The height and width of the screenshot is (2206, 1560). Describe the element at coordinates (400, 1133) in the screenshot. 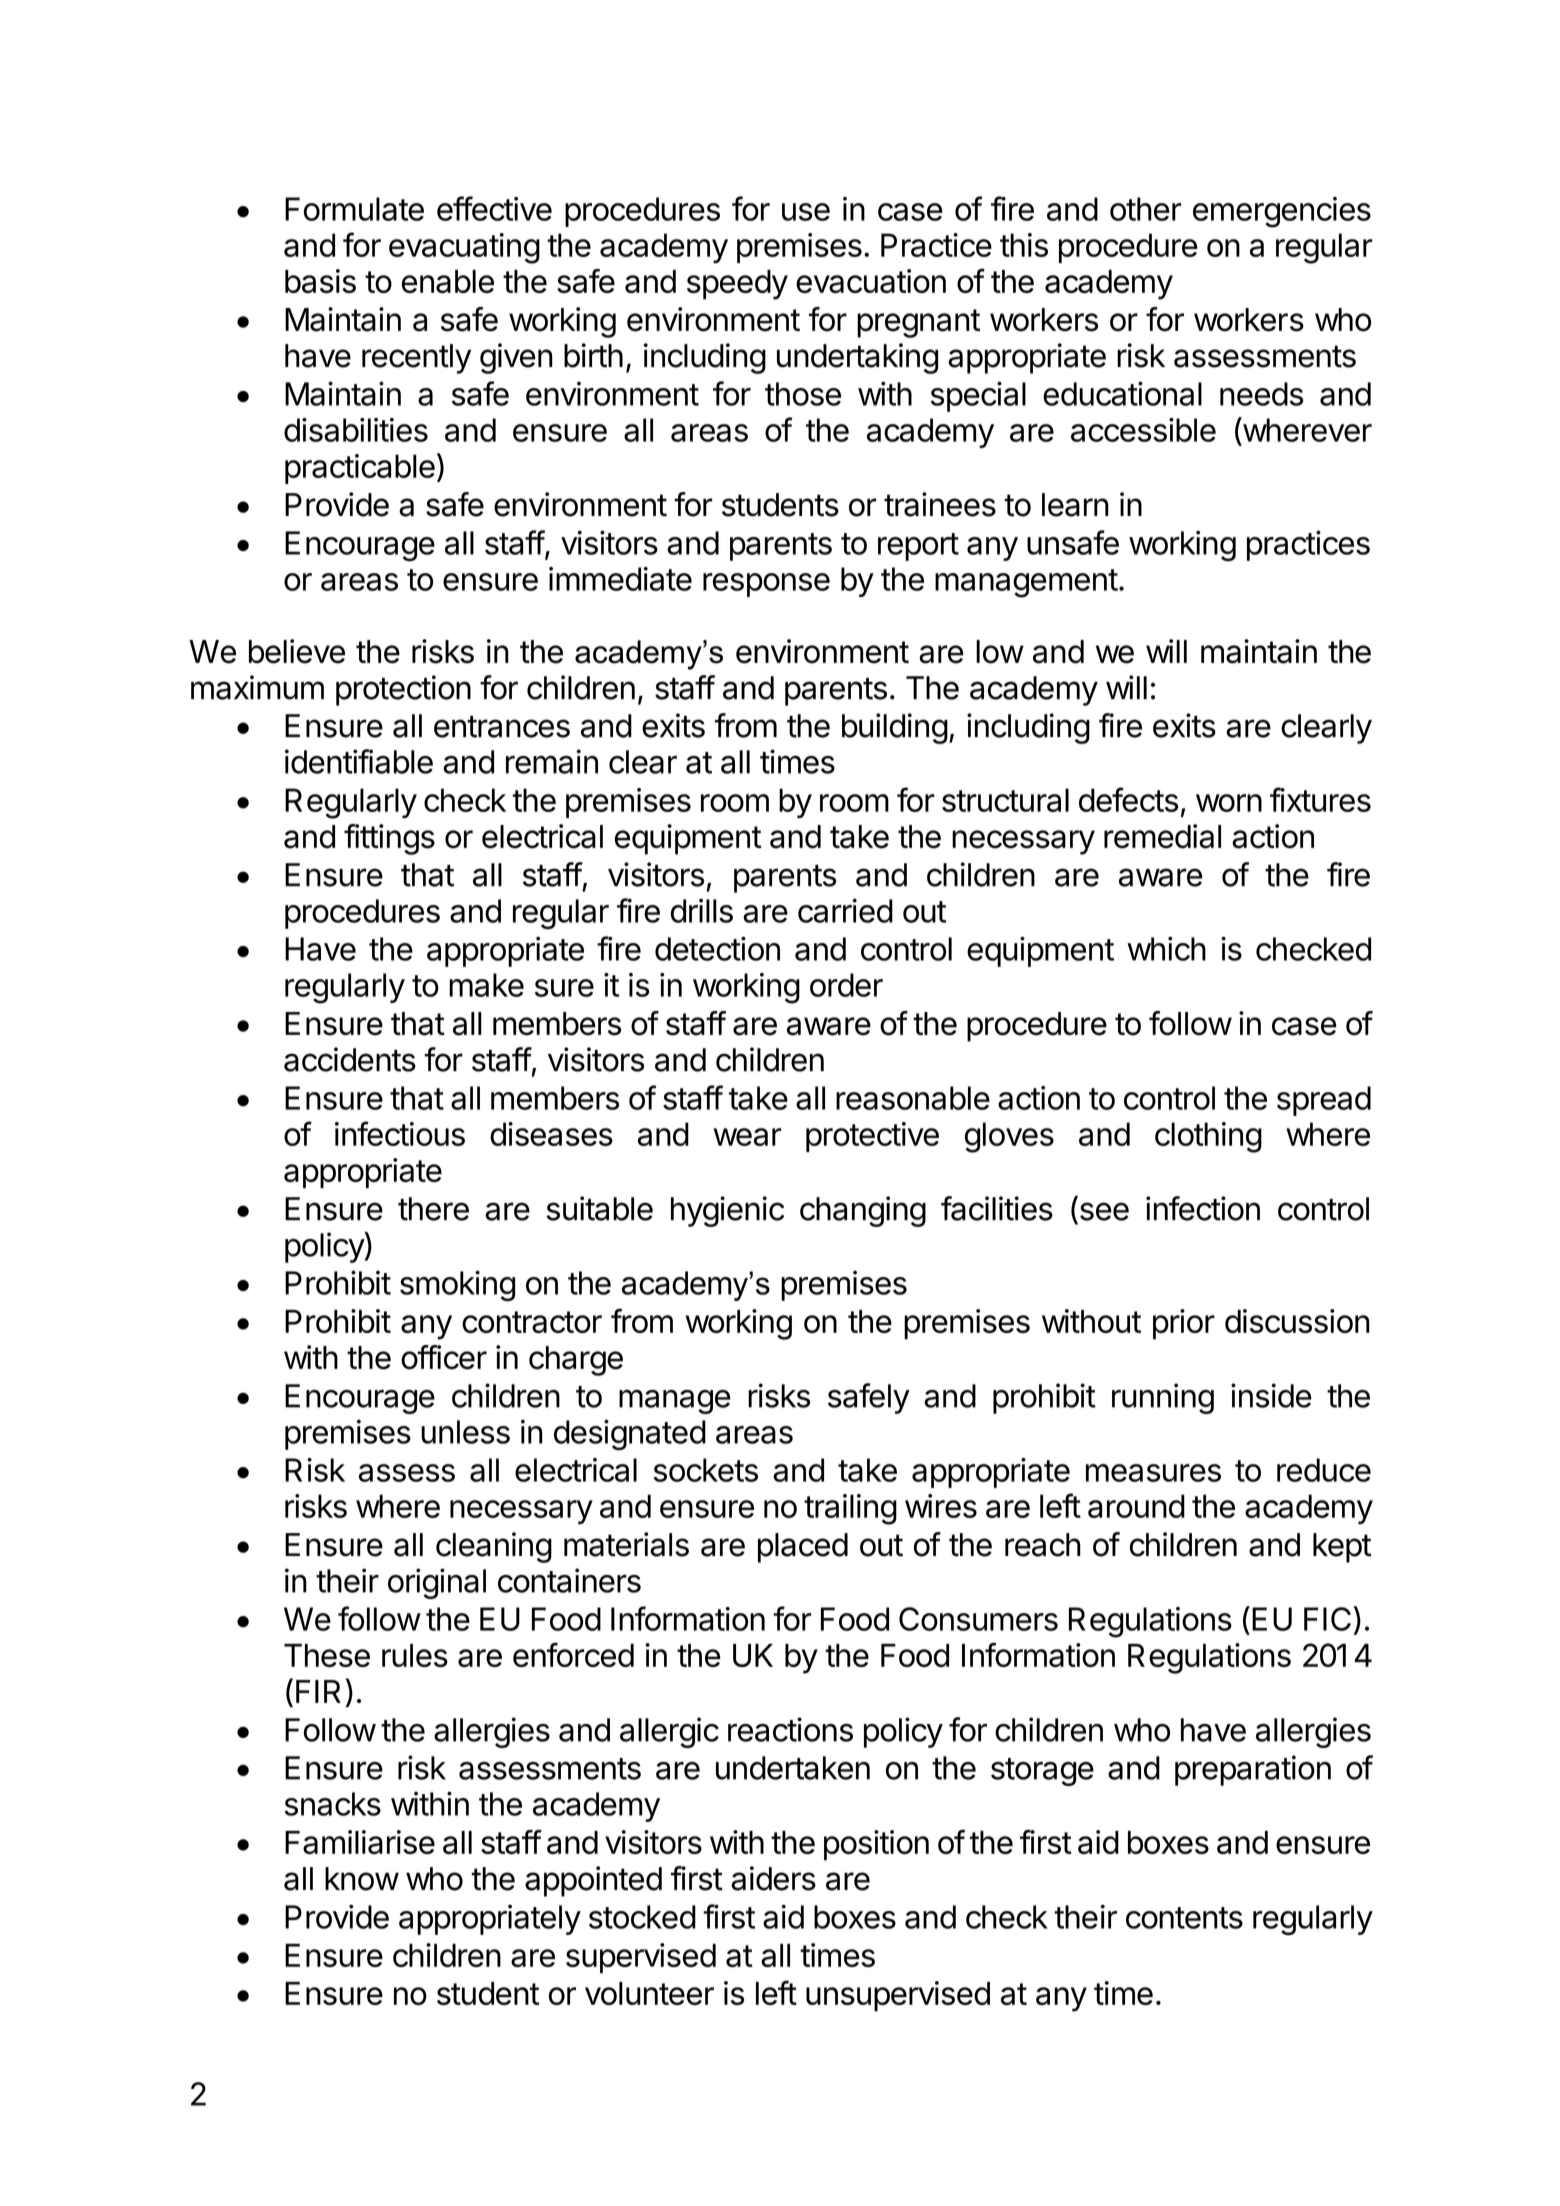

I see `infectious` at that location.
